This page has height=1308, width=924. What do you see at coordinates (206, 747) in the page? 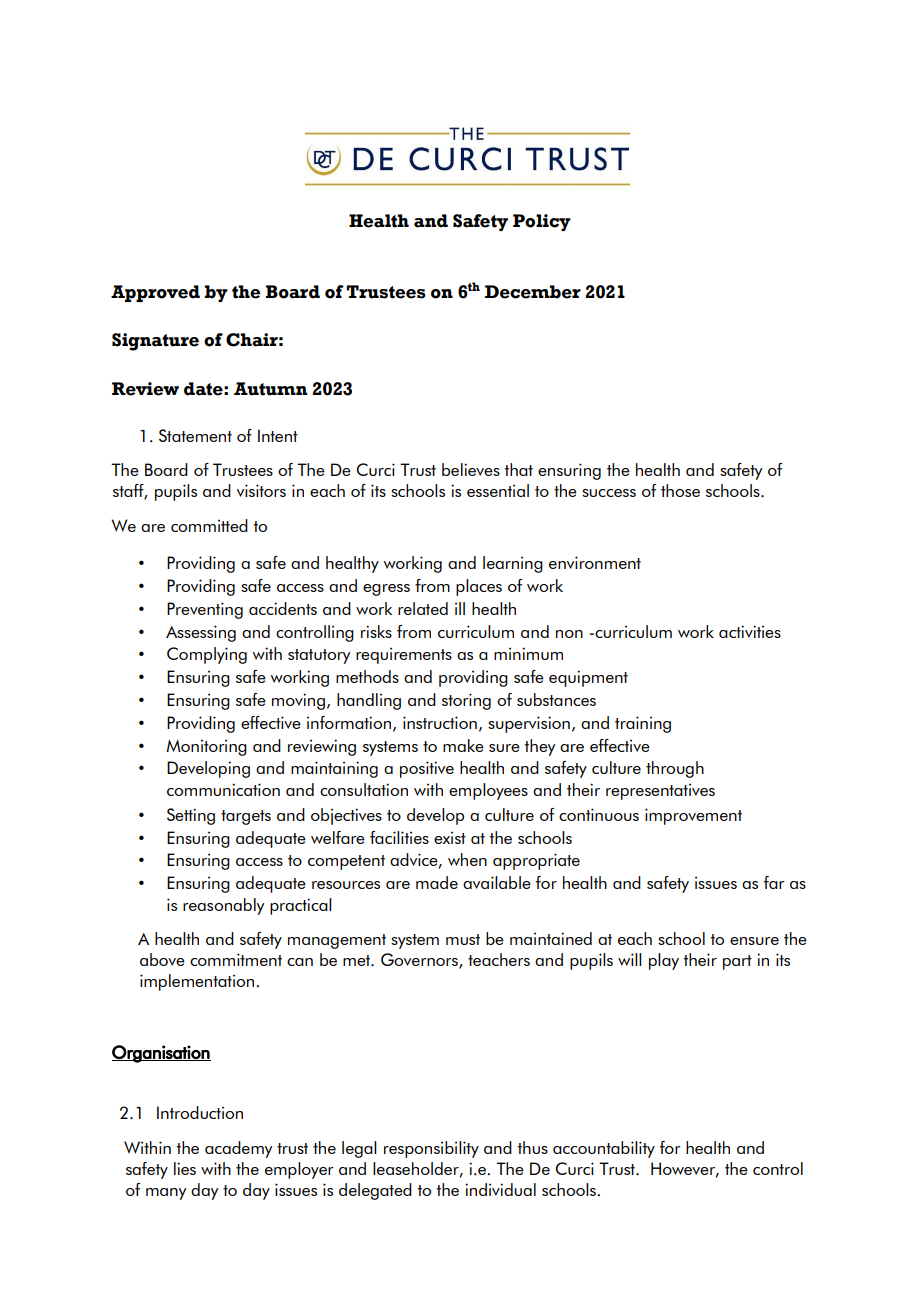
I see `Monitoring` at bounding box center [206, 747].
